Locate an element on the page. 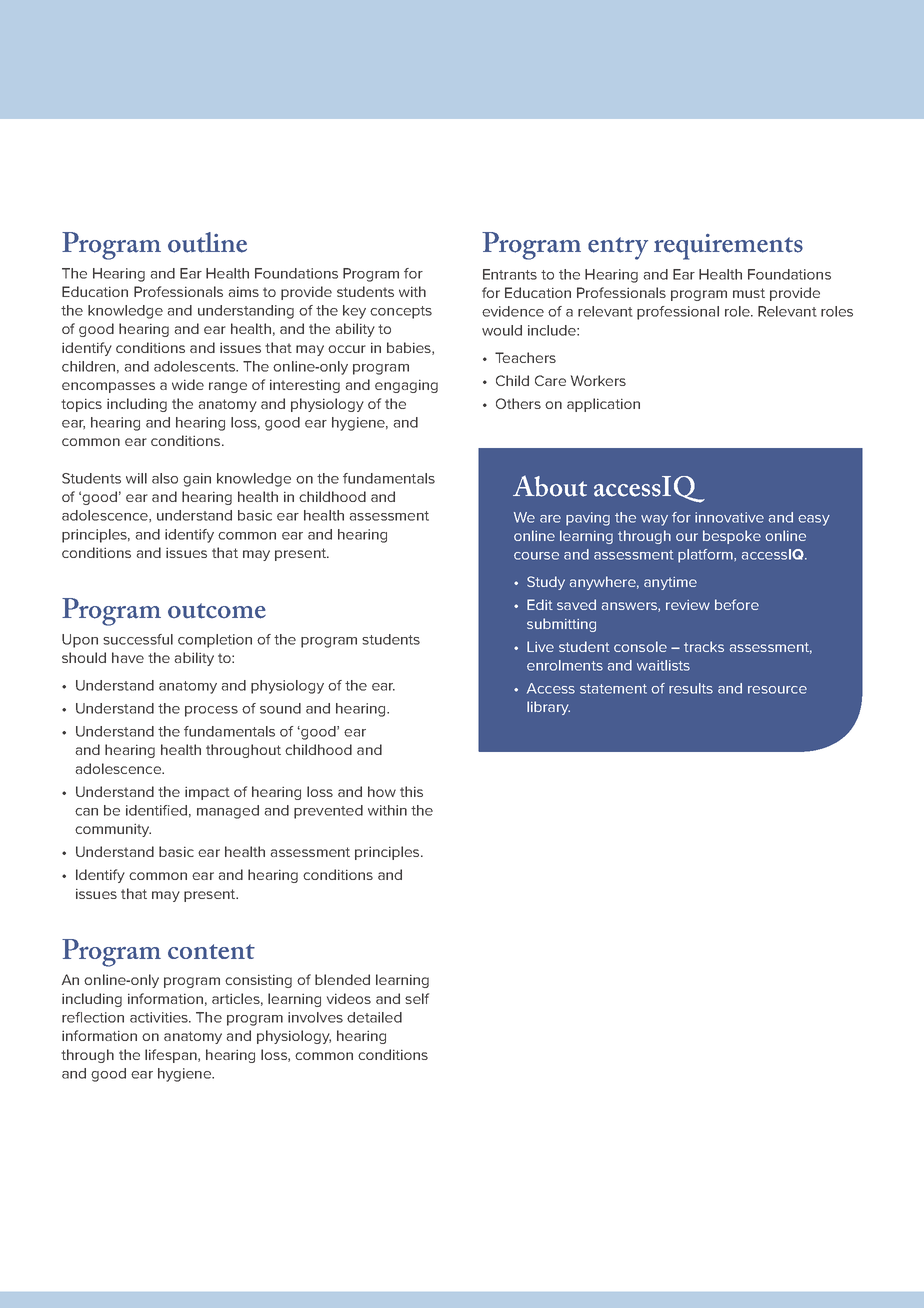  this is located at coordinates (411, 791).
